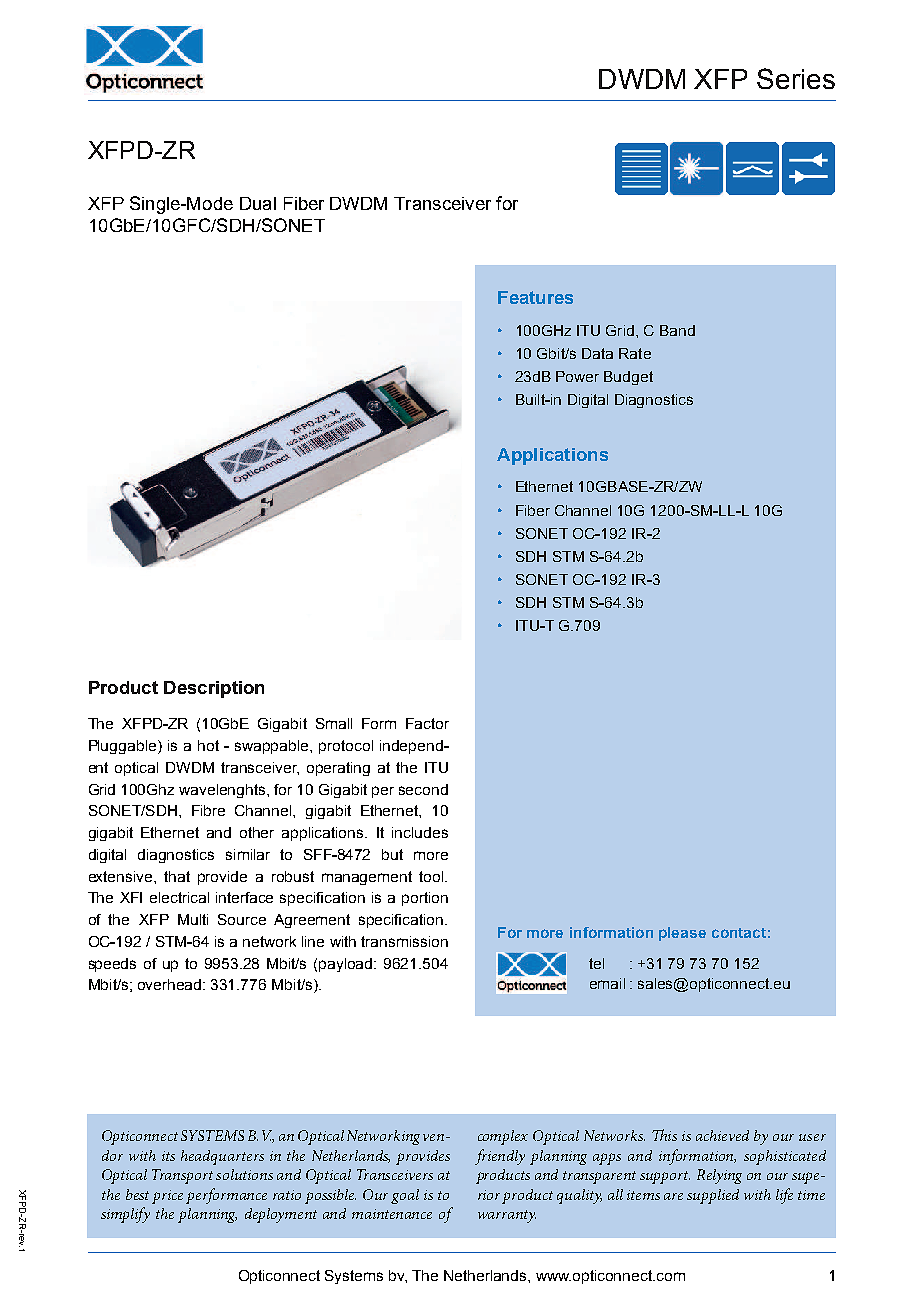 The width and height of the screenshot is (924, 1308). I want to click on Series, so click(796, 78).
